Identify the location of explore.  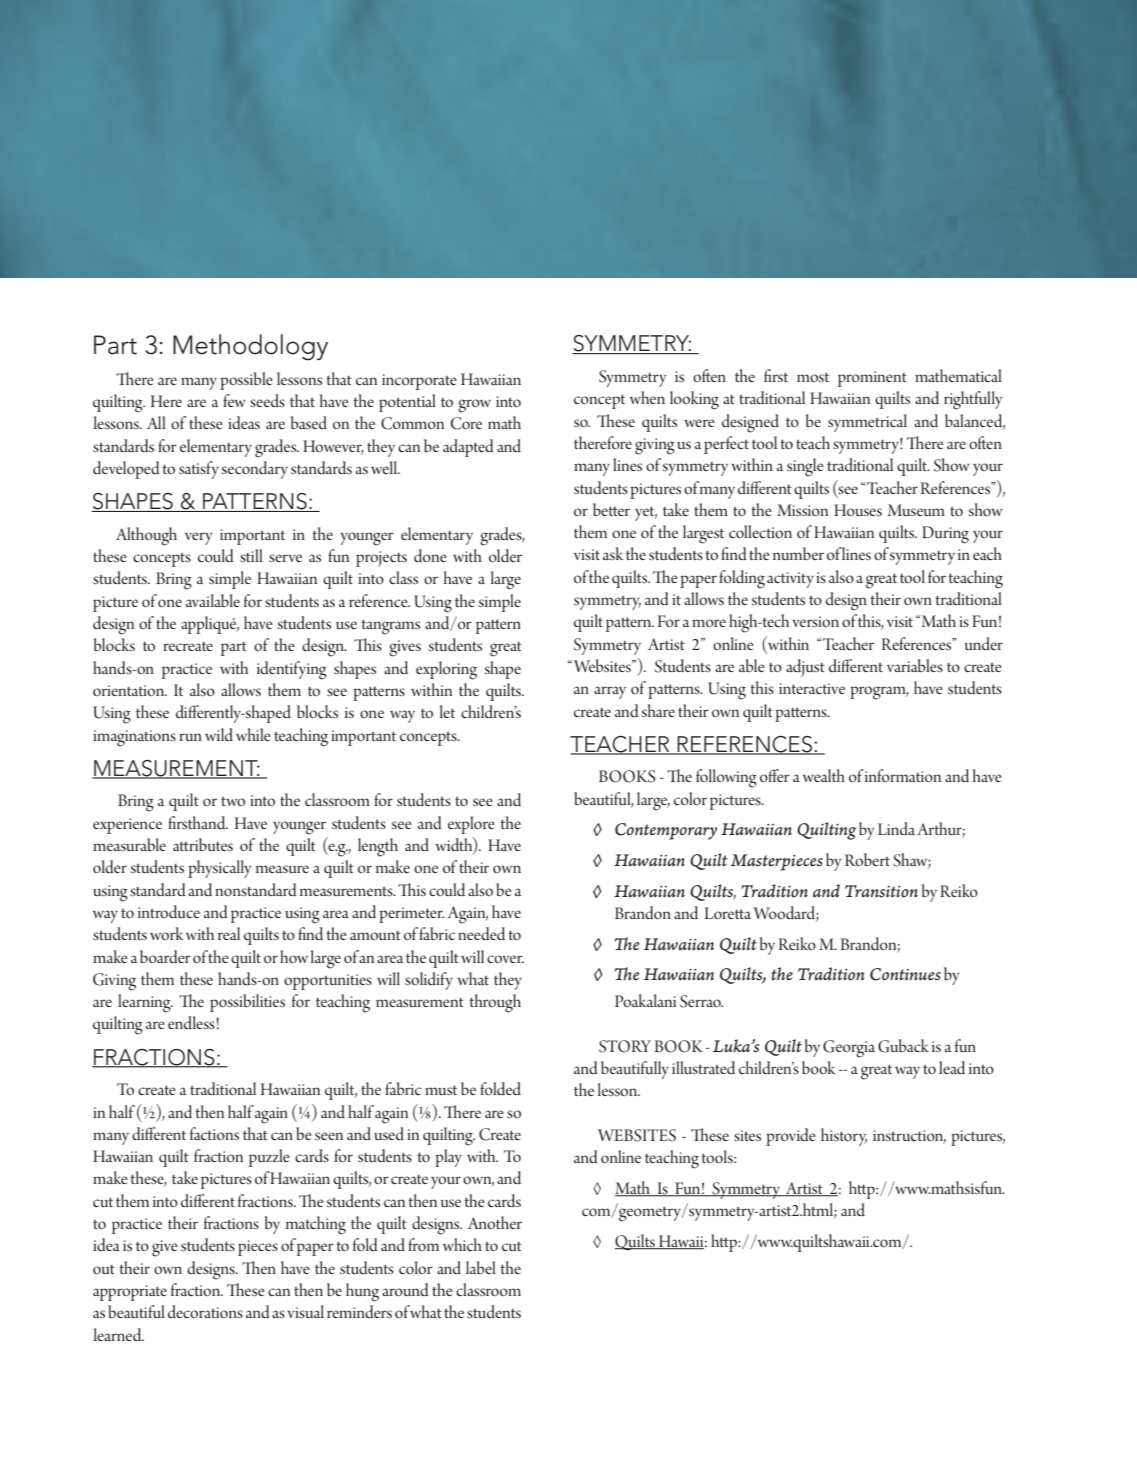
(471, 825).
